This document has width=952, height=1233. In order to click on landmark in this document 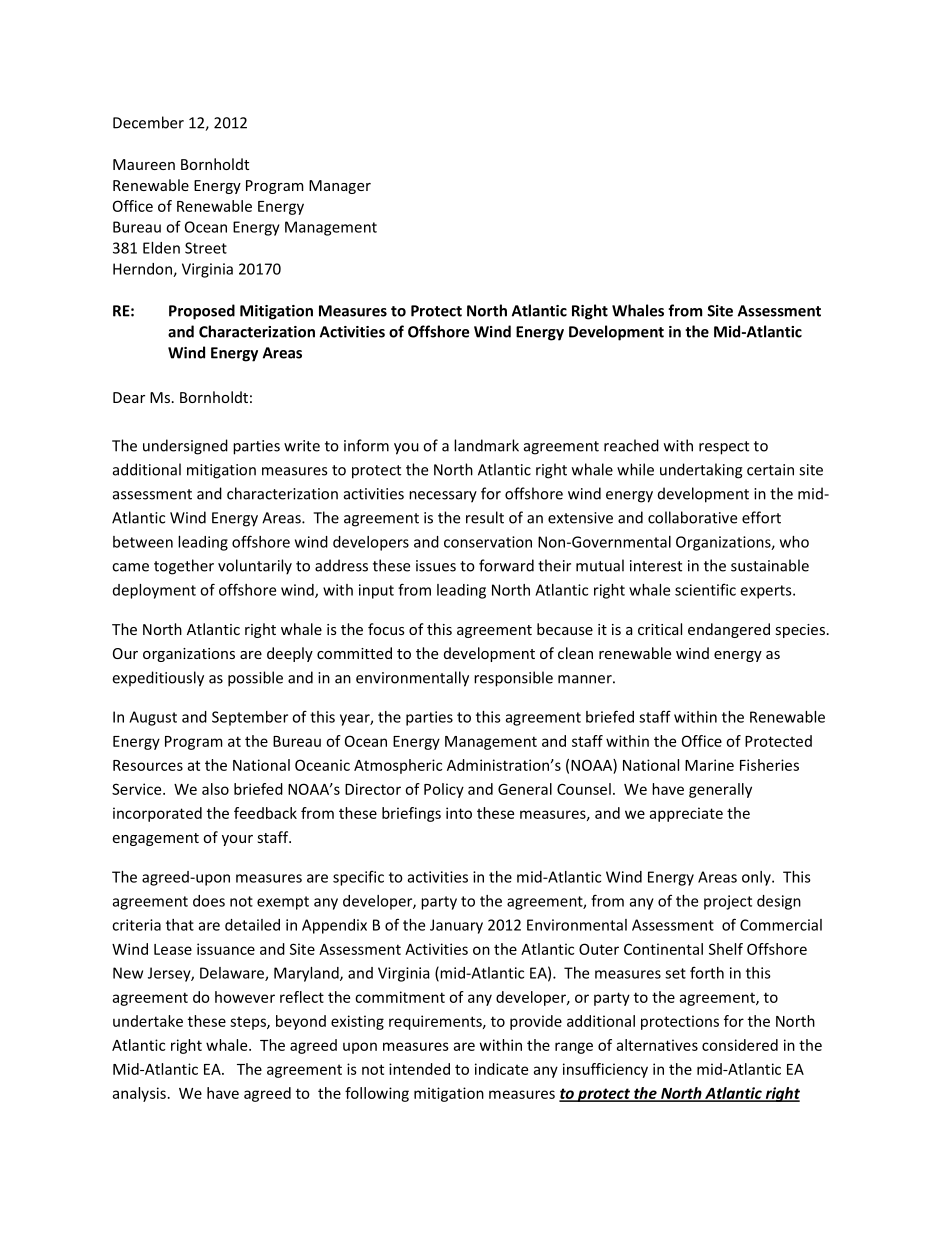, I will do `click(486, 445)`.
